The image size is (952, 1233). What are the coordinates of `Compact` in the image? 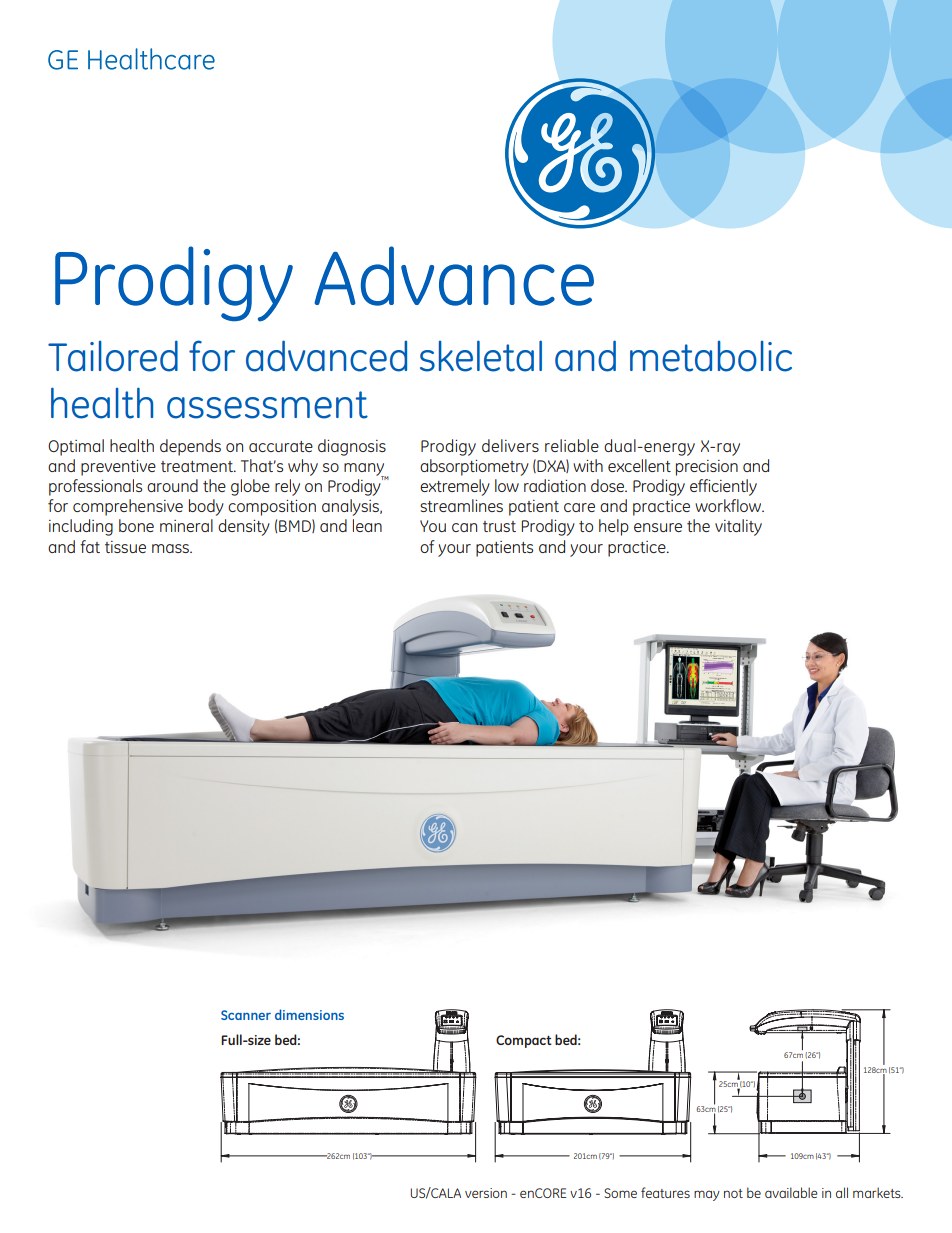 It's located at (524, 1041).
